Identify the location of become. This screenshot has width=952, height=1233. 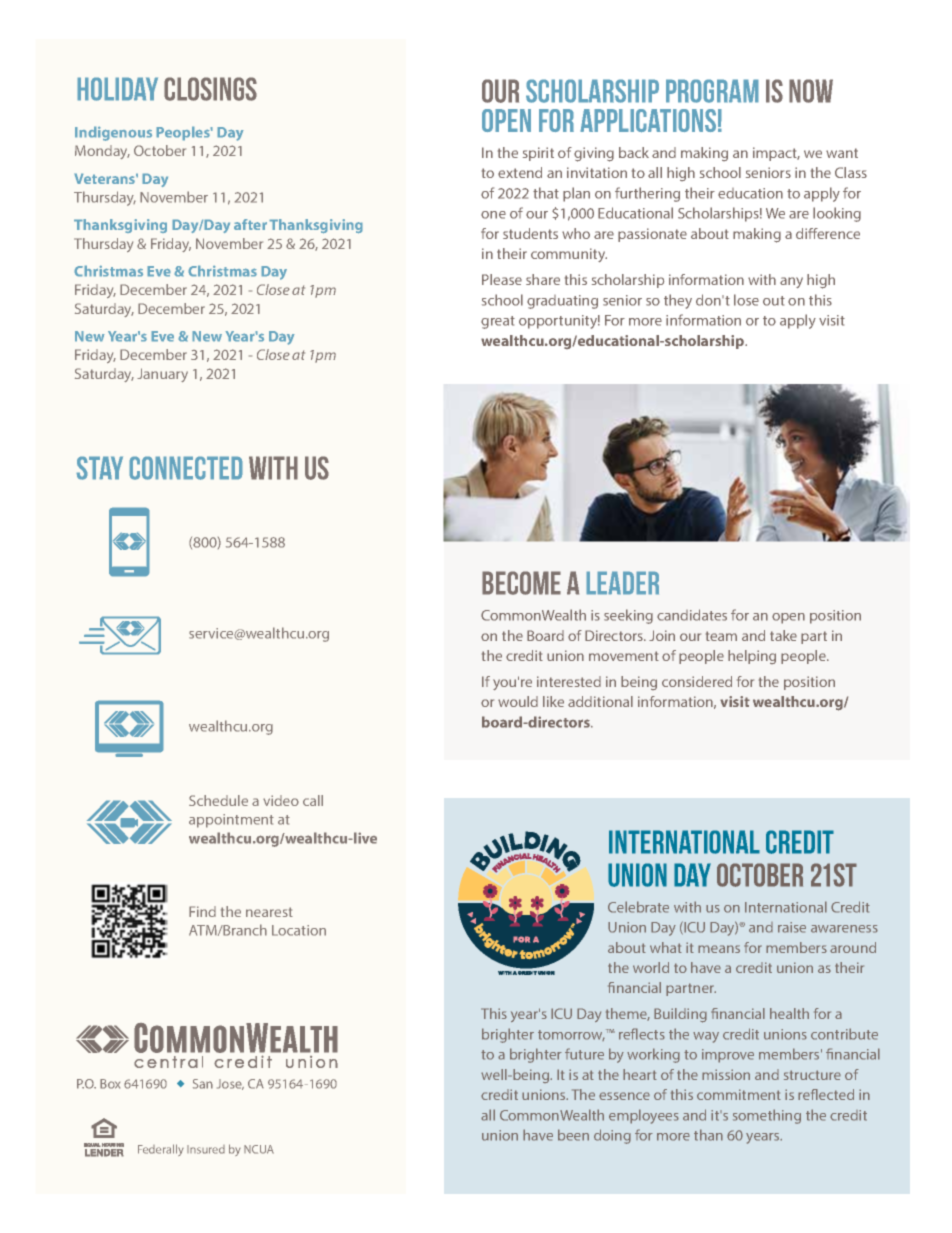
(521, 583).
